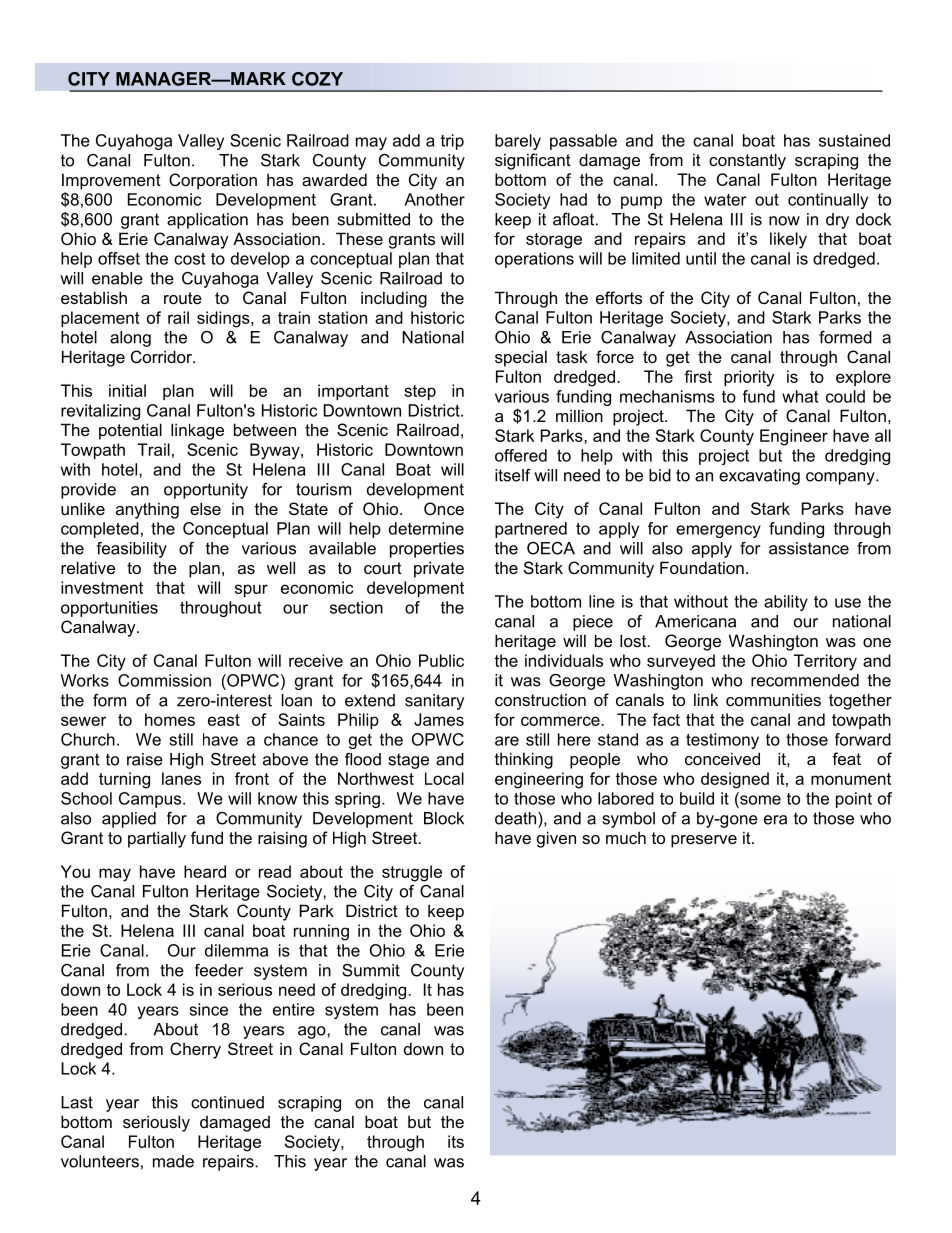 The image size is (952, 1233). Describe the element at coordinates (173, 1161) in the screenshot. I see `made` at that location.
